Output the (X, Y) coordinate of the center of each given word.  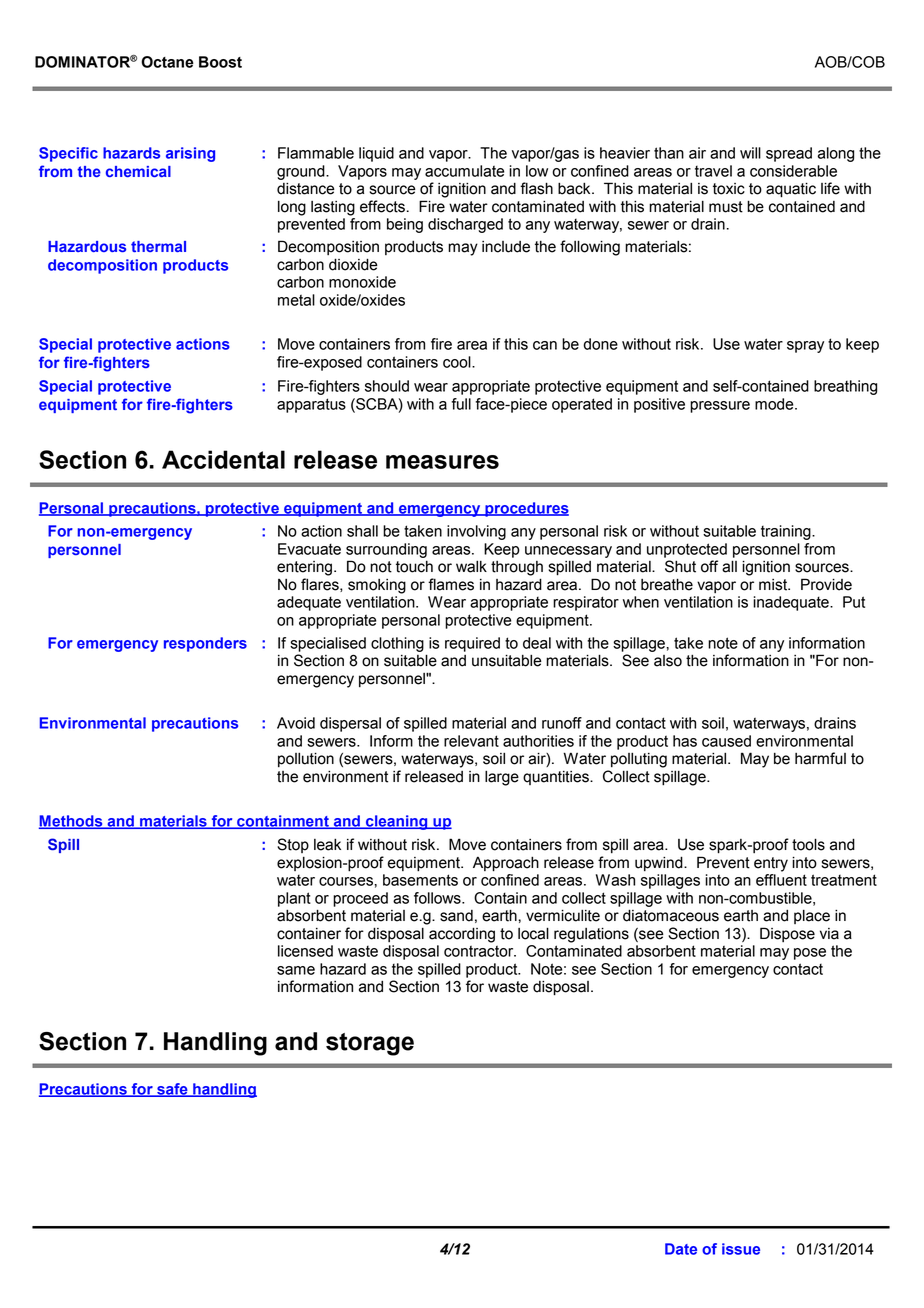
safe (172, 1090)
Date (681, 1249)
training (787, 532)
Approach (506, 864)
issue (741, 1249)
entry (771, 864)
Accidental (223, 459)
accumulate (464, 171)
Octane (167, 62)
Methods (72, 822)
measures (442, 462)
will (750, 153)
